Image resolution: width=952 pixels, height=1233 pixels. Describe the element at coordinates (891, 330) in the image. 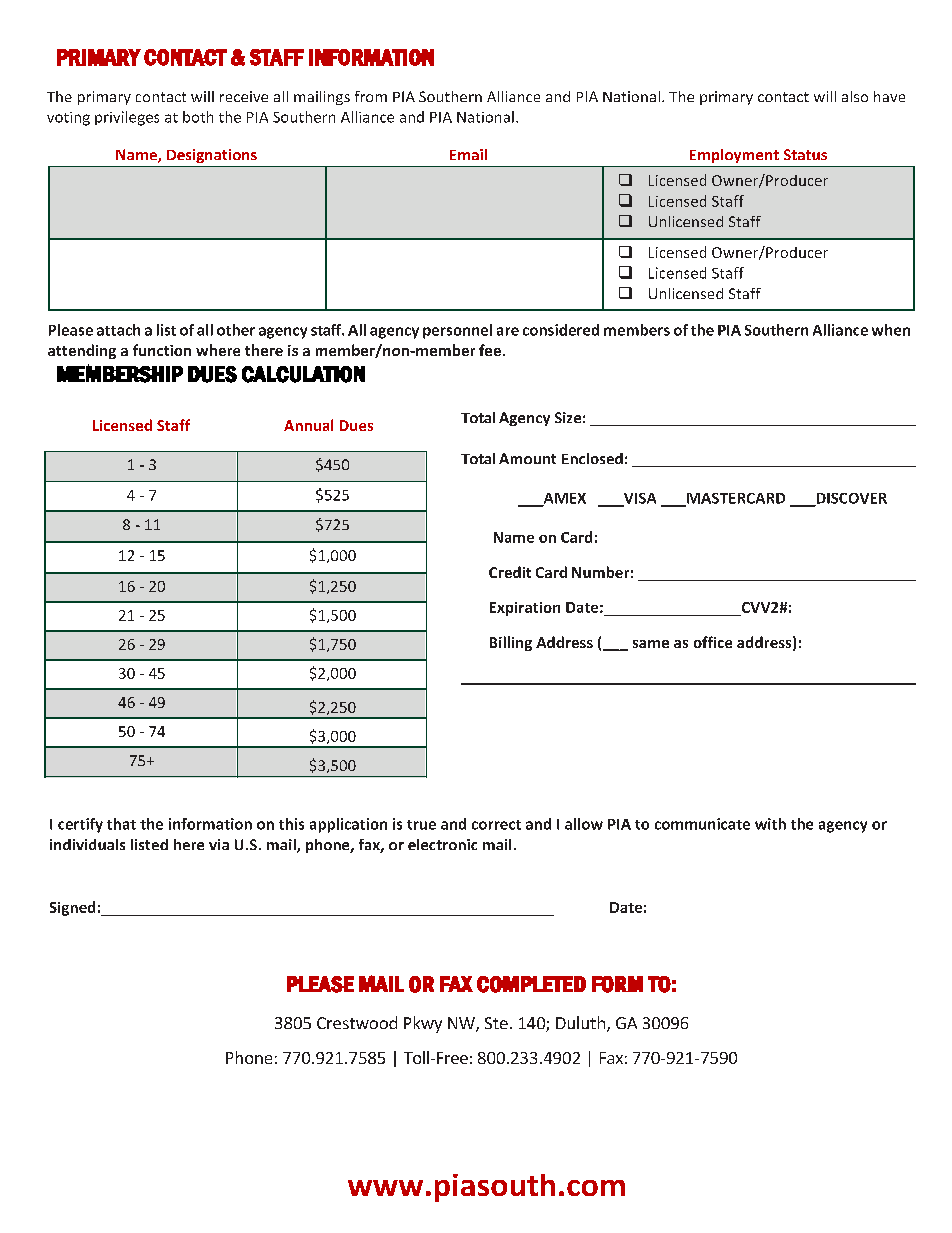

I see `when` at that location.
